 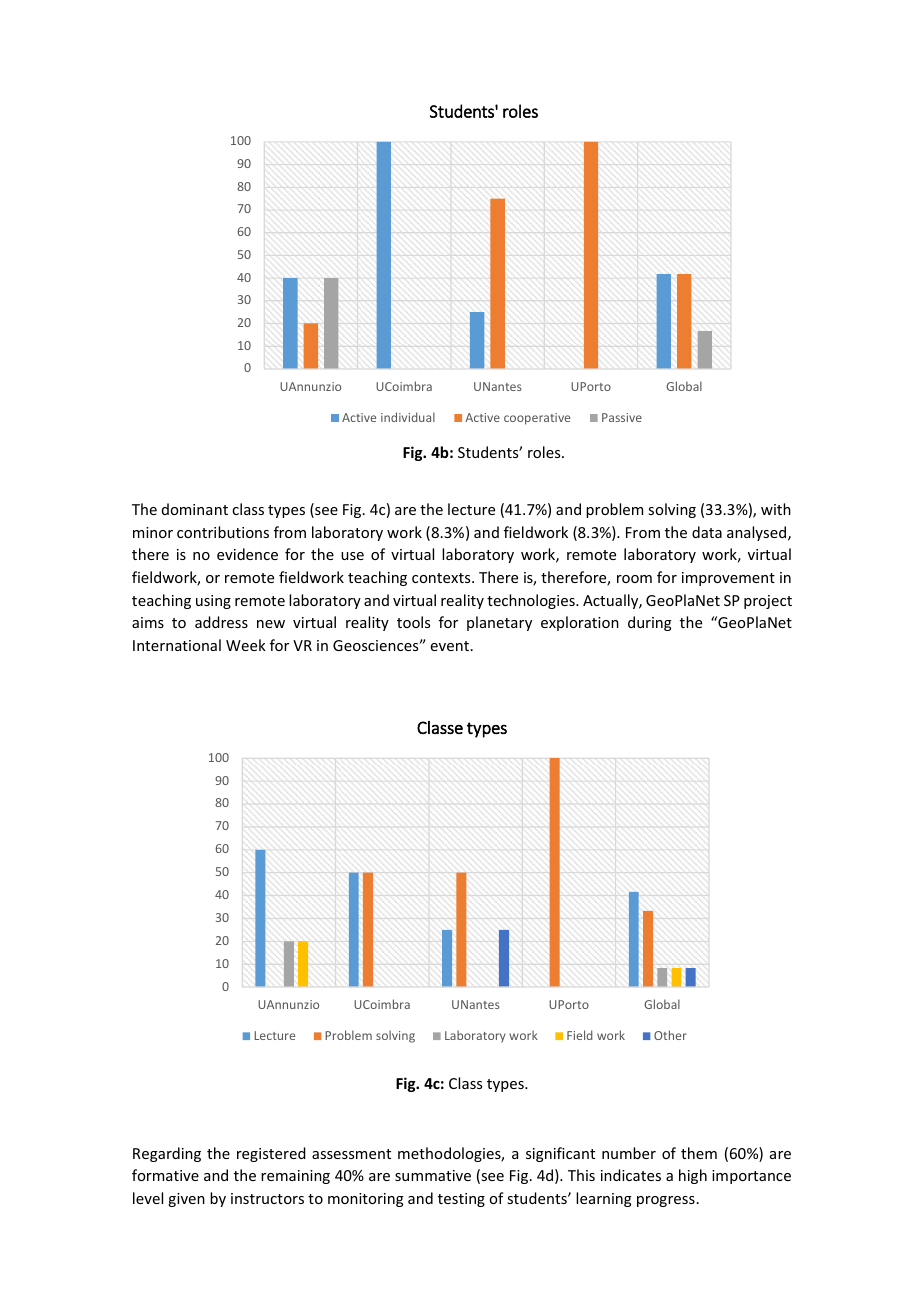 What do you see at coordinates (186, 1200) in the screenshot?
I see `given` at bounding box center [186, 1200].
